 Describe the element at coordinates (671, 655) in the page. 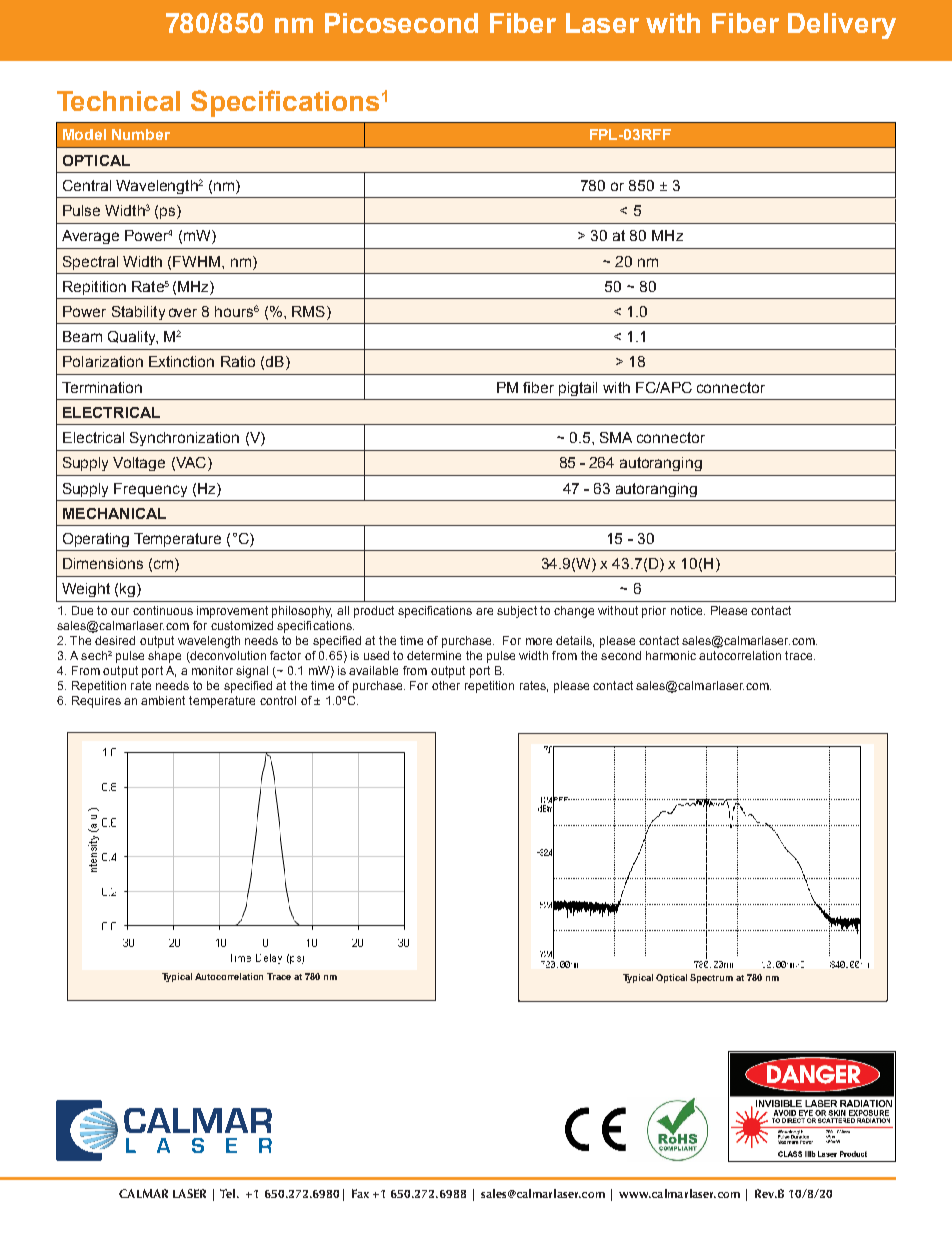

I see `harmonic` at that location.
